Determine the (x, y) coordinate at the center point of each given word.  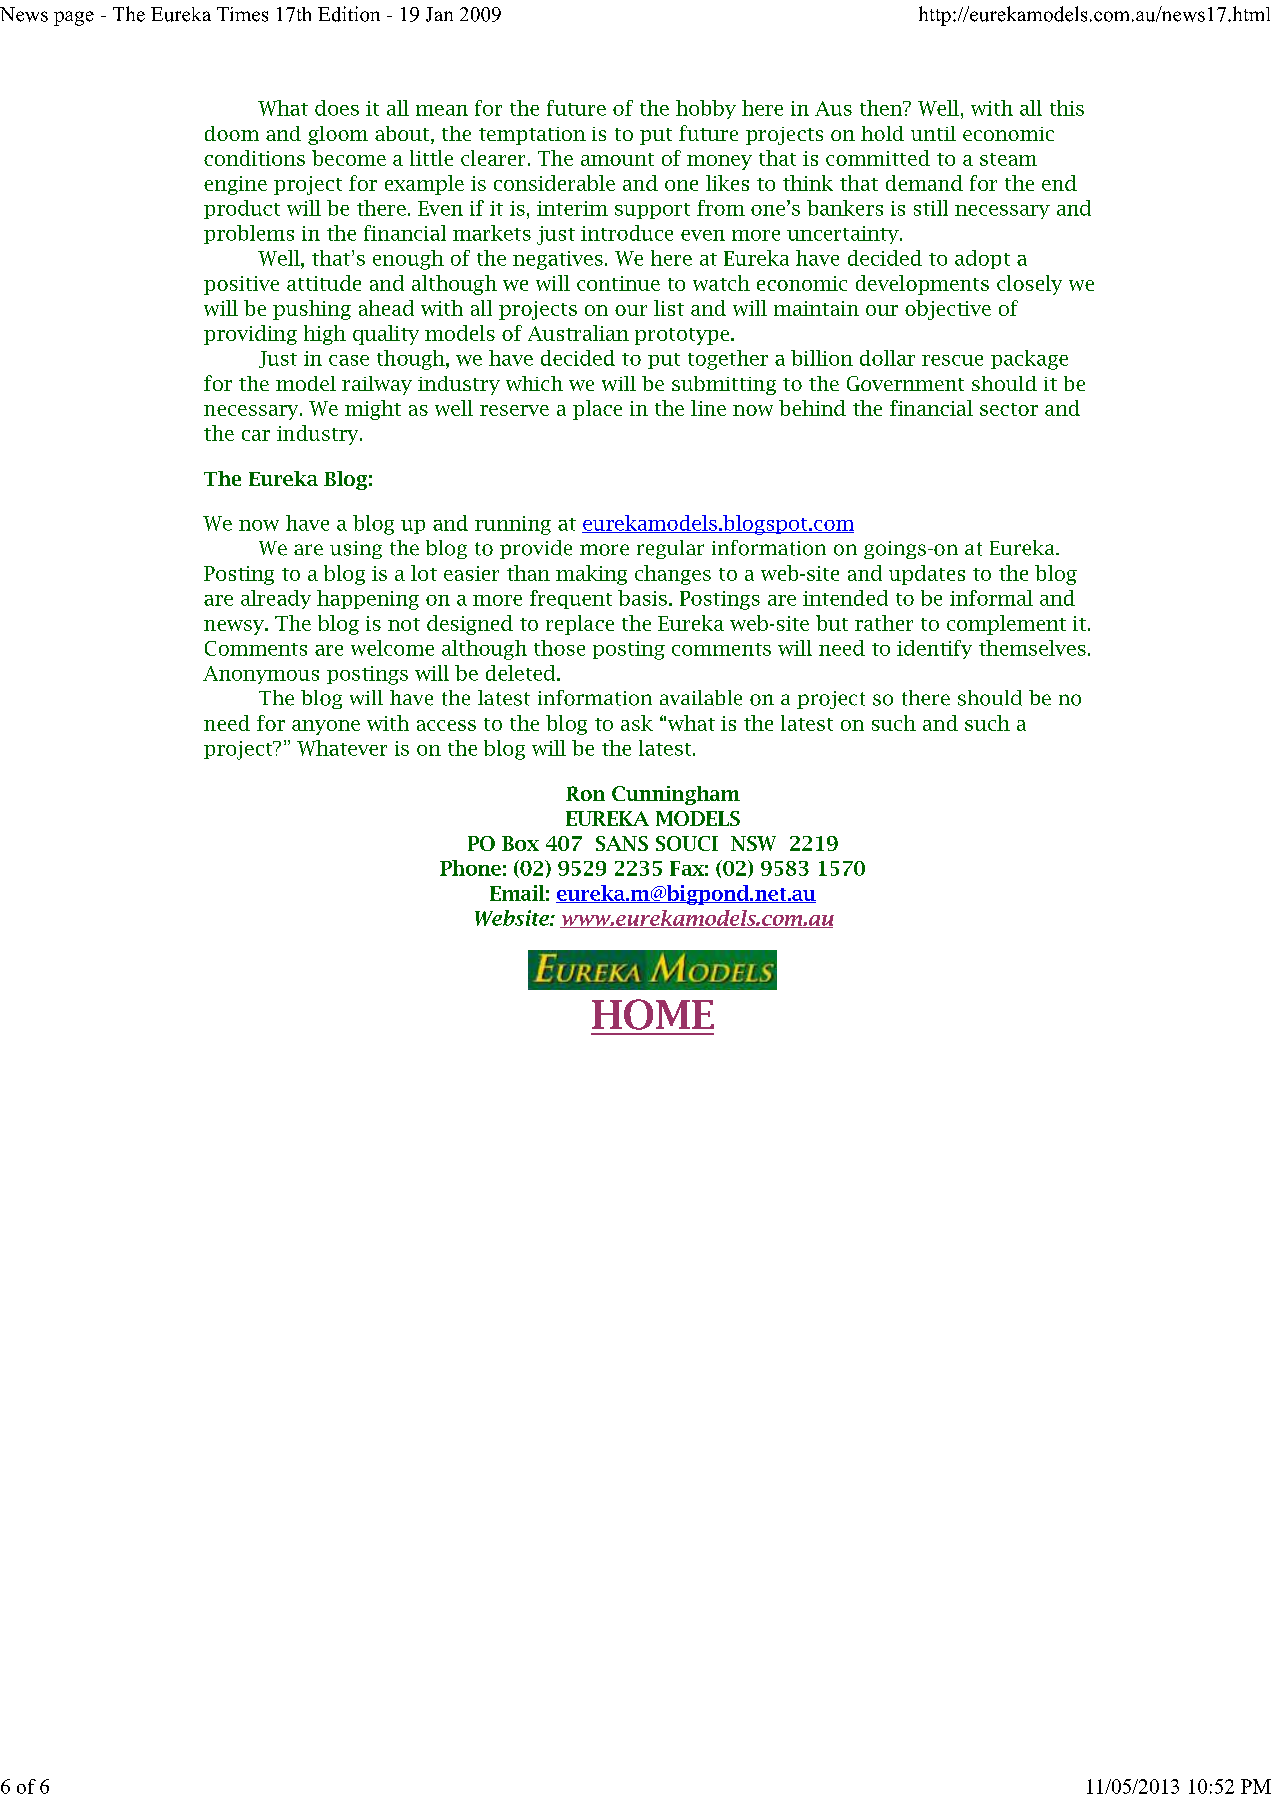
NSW (753, 843)
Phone (470, 868)
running (513, 525)
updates (927, 575)
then (882, 108)
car (256, 435)
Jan (439, 14)
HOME (653, 1014)
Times (242, 14)
